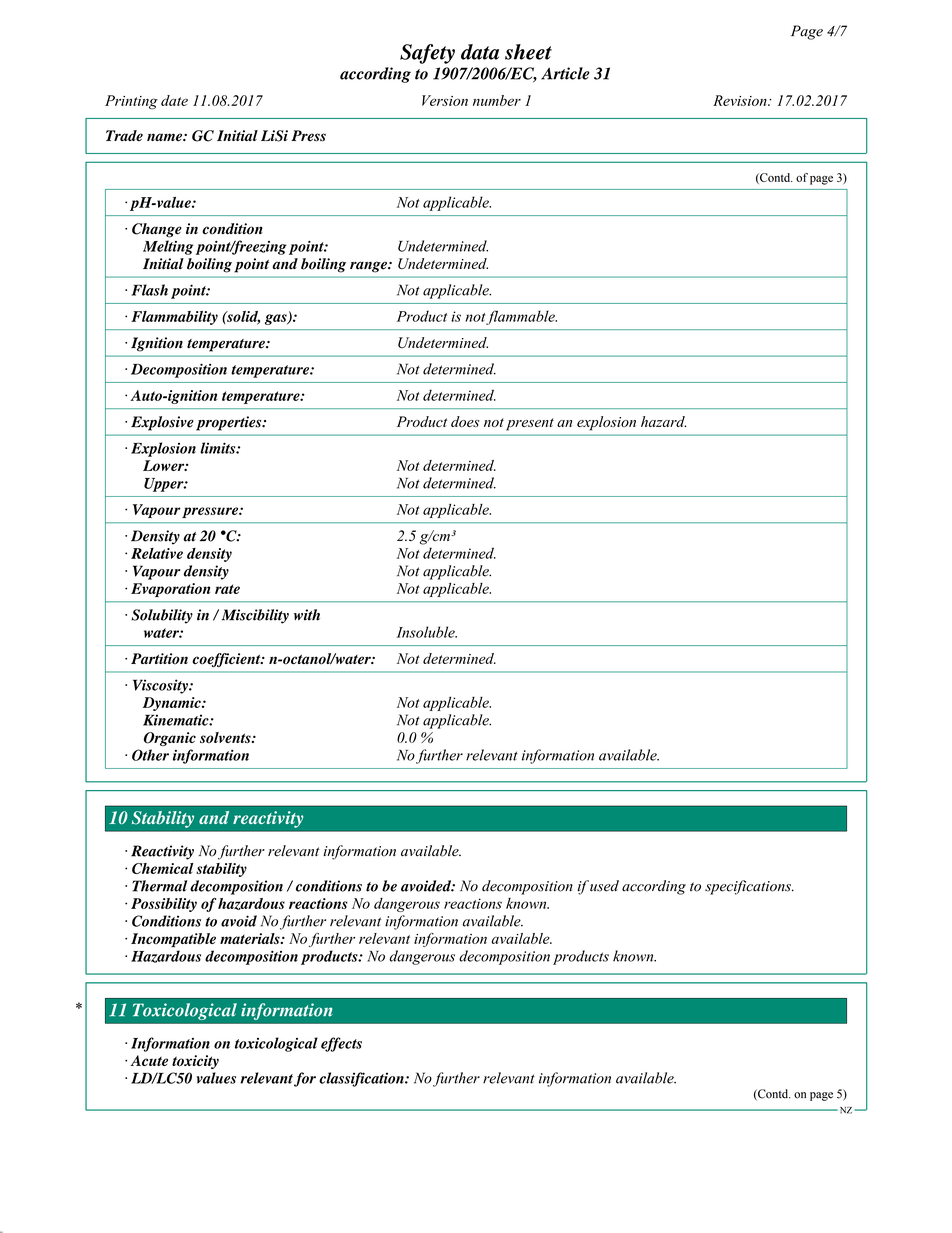 The width and height of the document is (952, 1233). Describe the element at coordinates (195, 1062) in the document. I see `toxicity` at that location.
